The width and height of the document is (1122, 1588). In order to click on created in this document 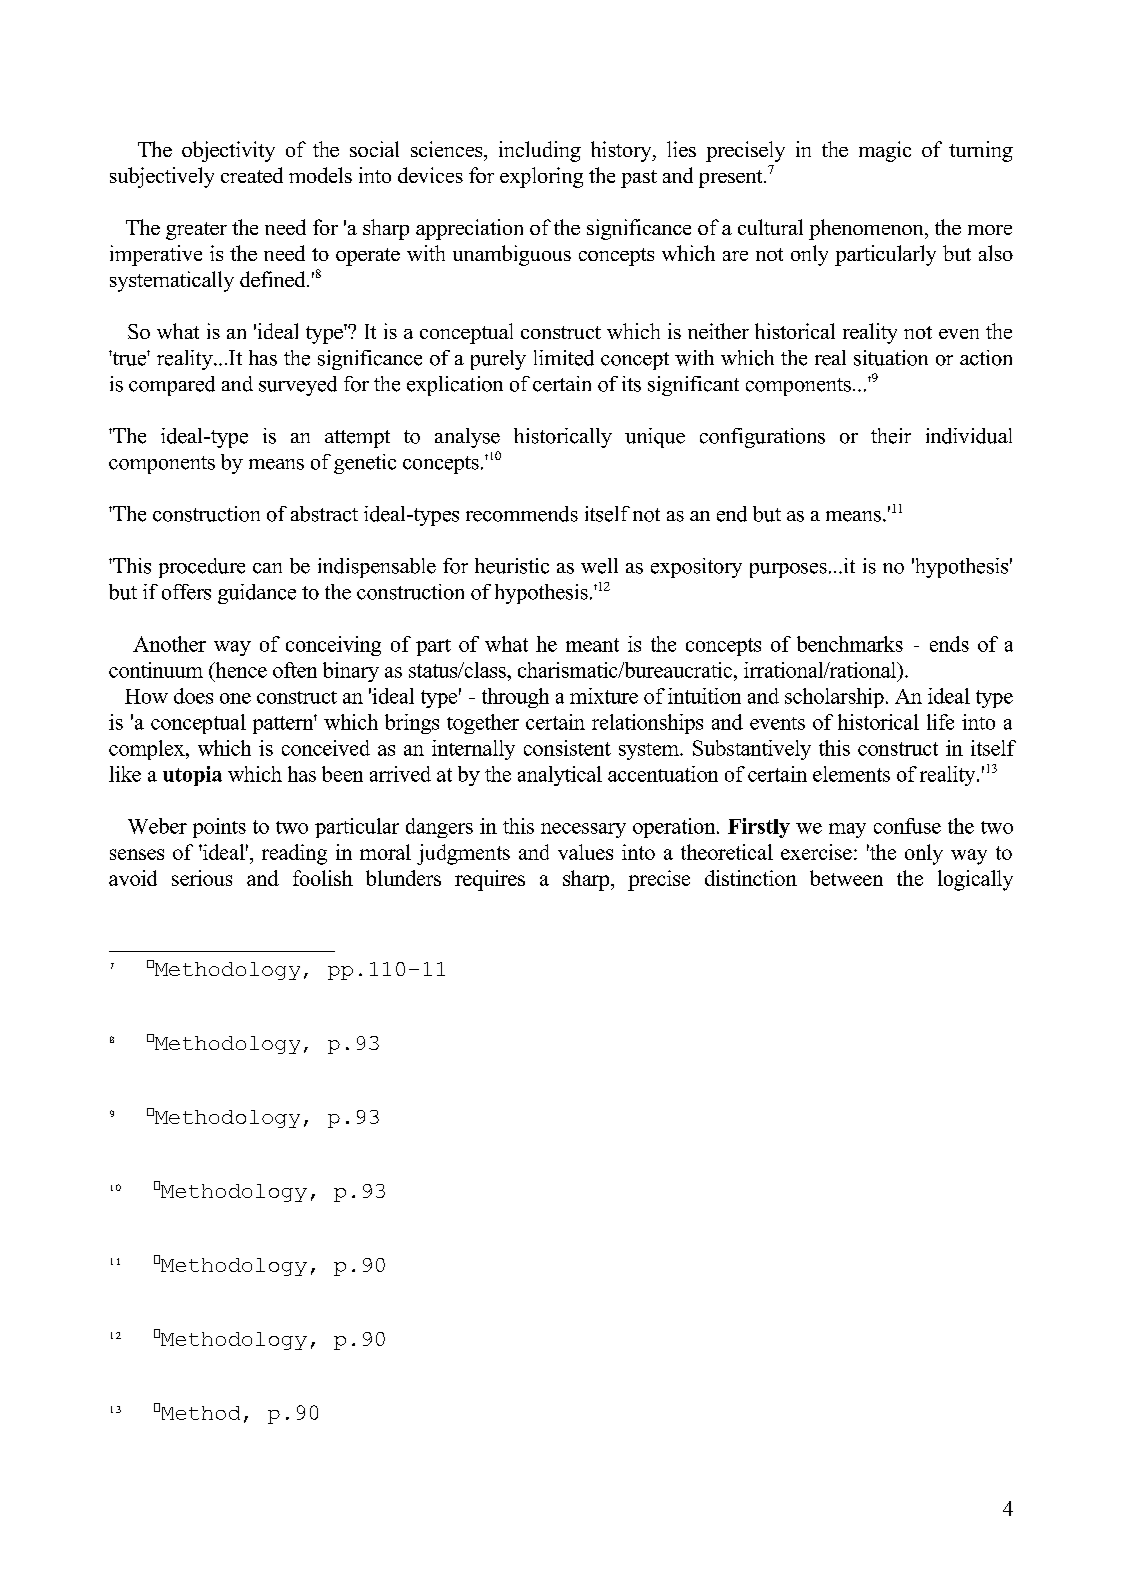, I will do `click(252, 175)`.
